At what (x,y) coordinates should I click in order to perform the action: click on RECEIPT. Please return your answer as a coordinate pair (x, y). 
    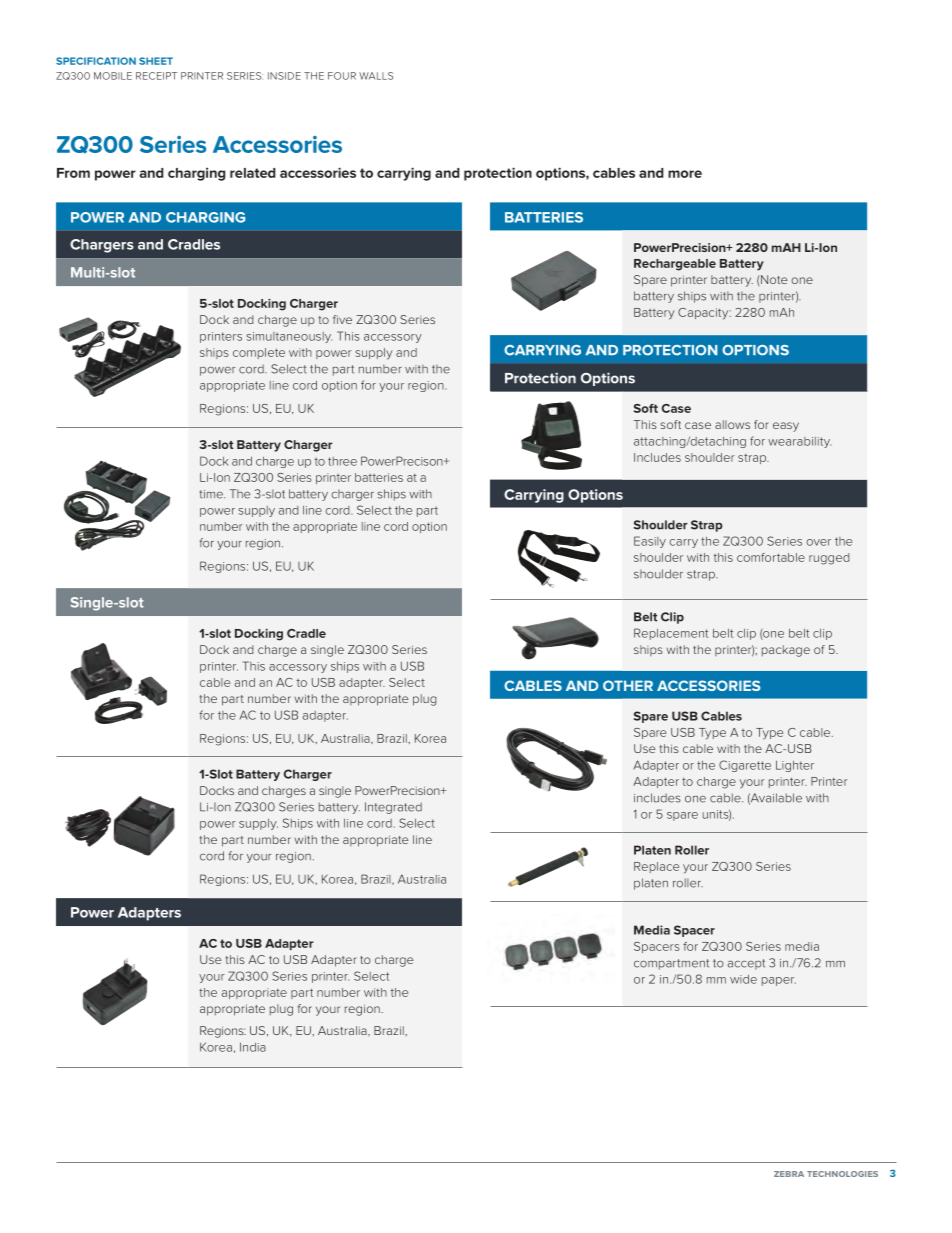
    Looking at the image, I should click on (156, 76).
